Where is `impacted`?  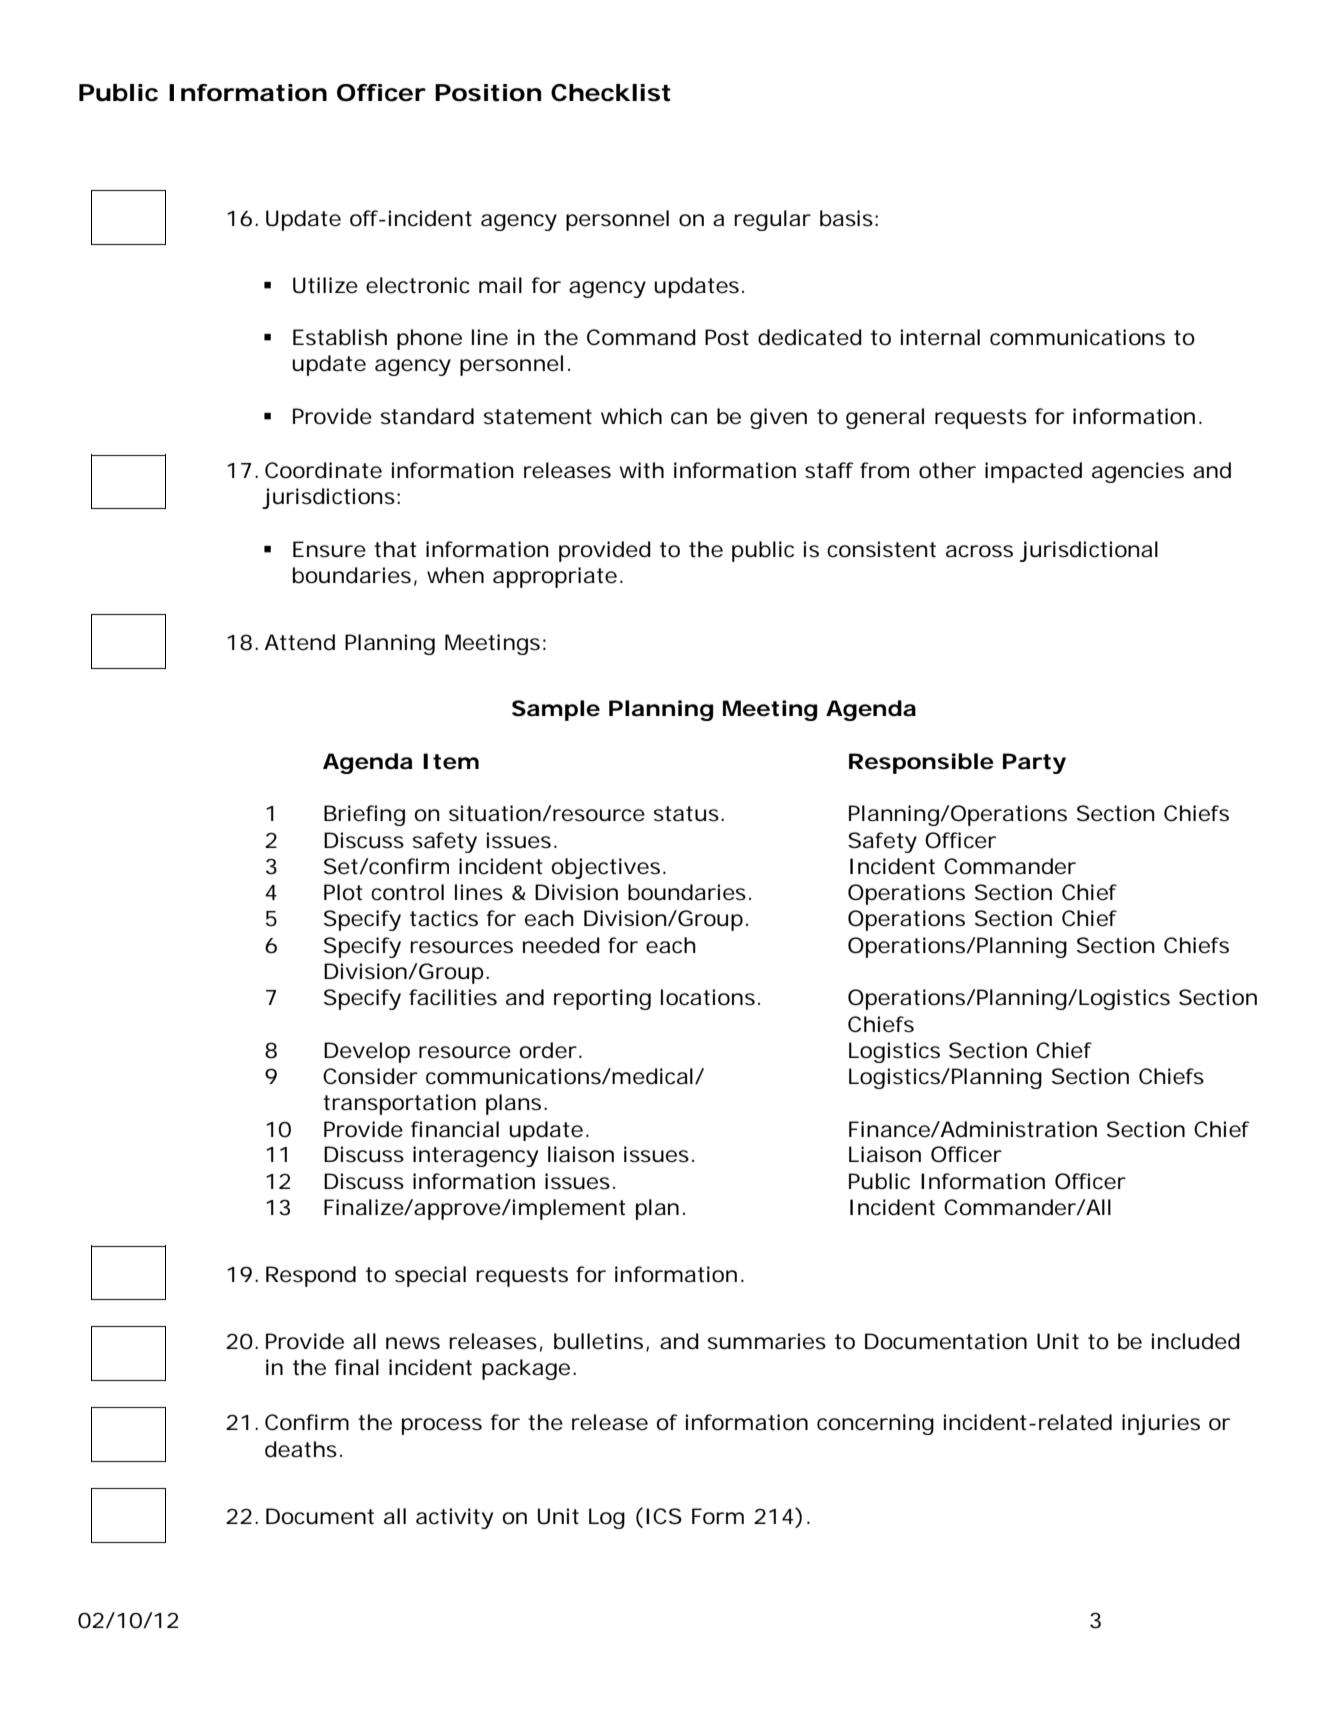 impacted is located at coordinates (1033, 472).
